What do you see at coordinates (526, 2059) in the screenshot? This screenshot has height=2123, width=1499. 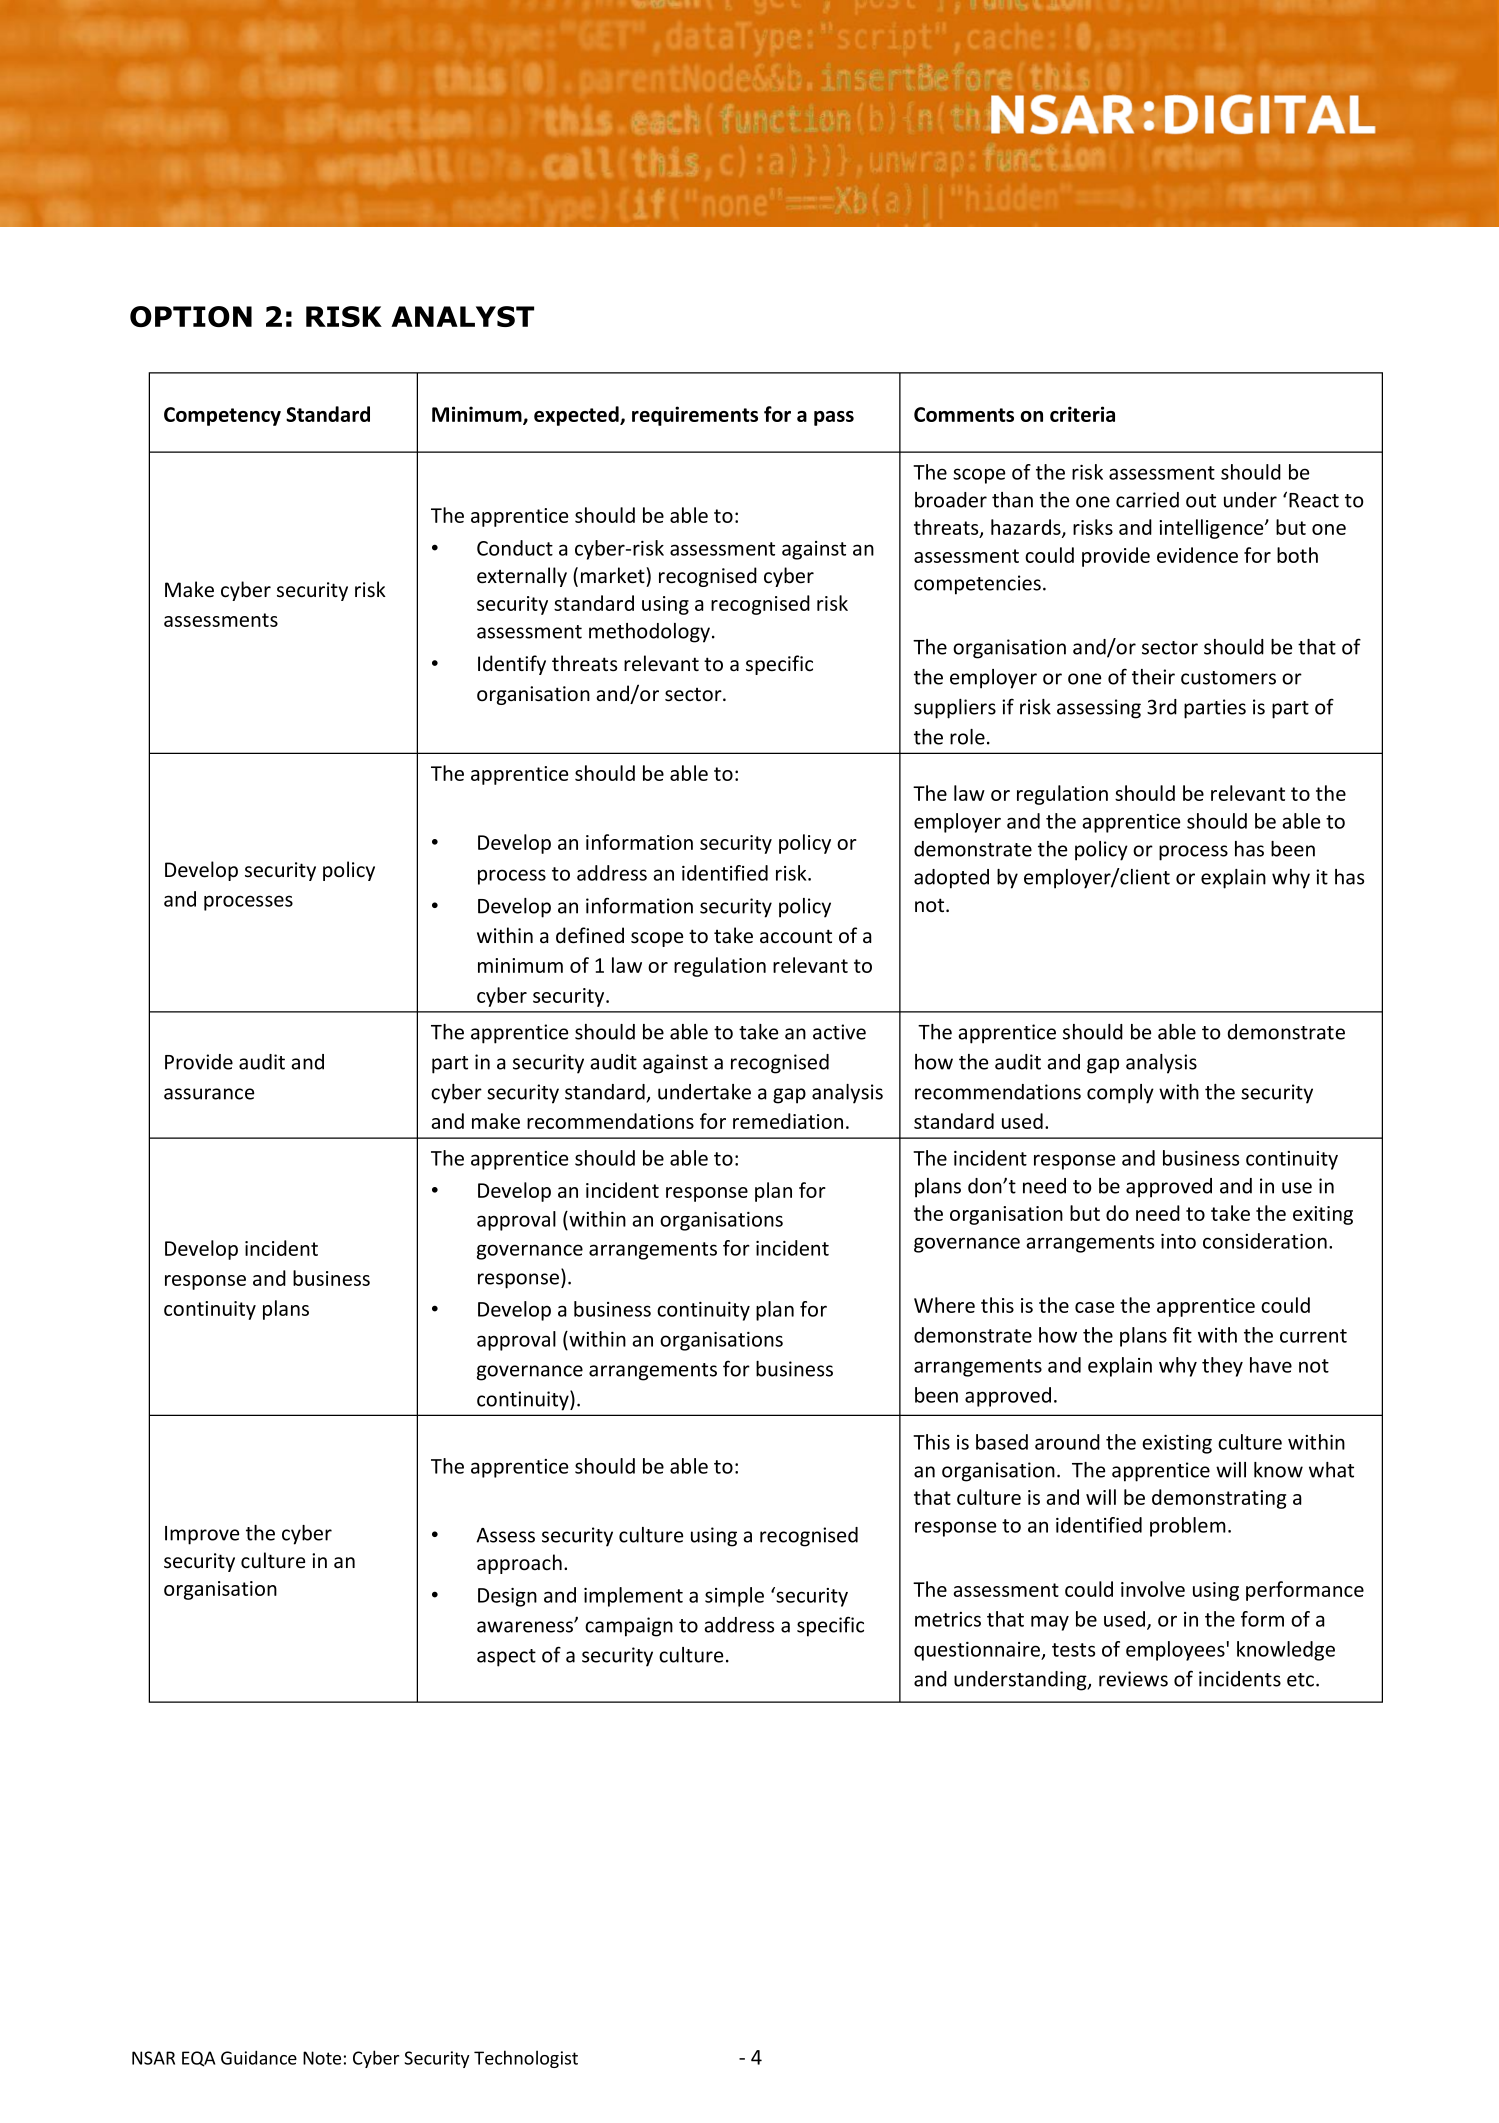 I see `Technologist` at bounding box center [526, 2059].
